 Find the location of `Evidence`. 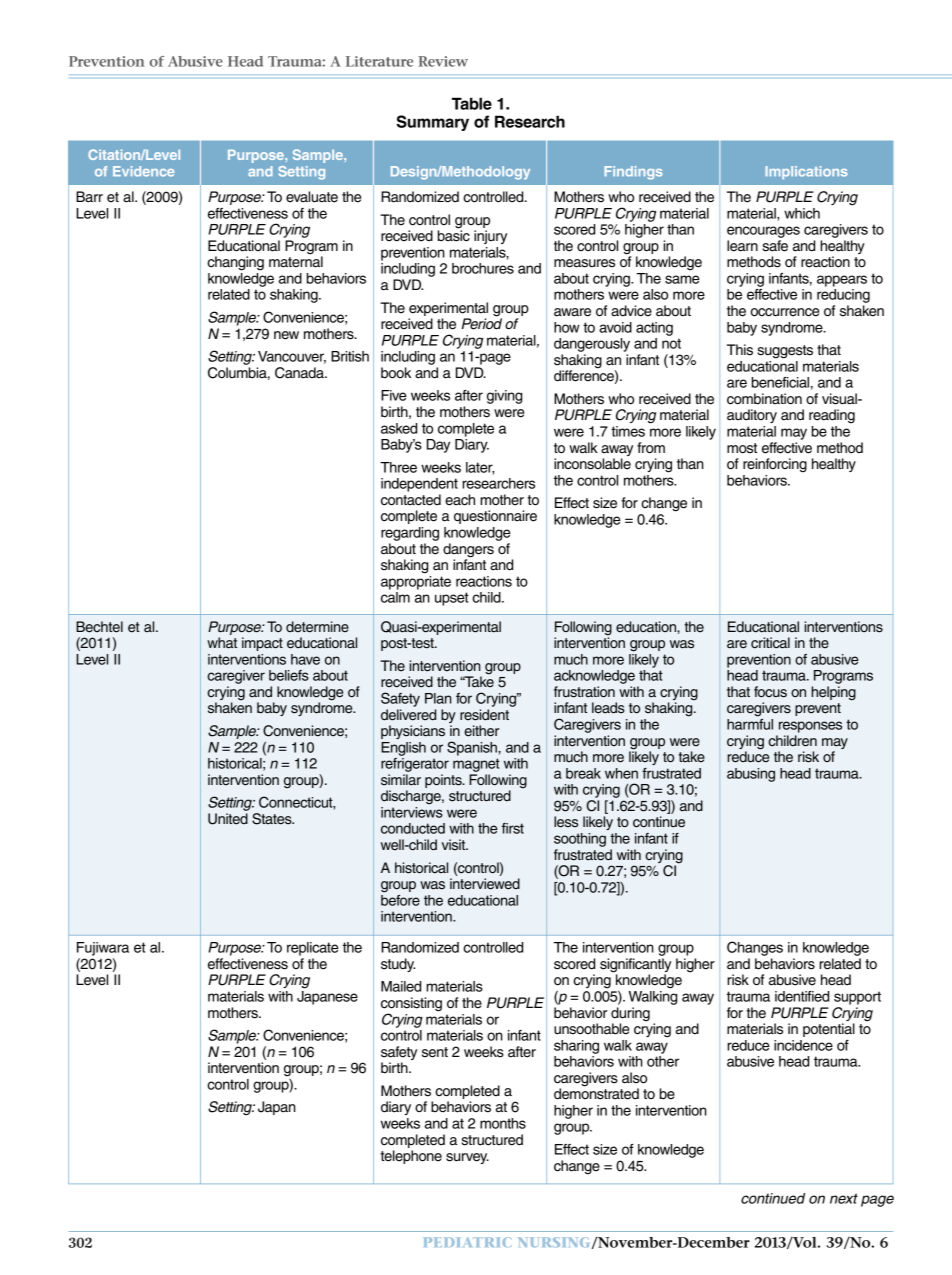

Evidence is located at coordinates (144, 171).
